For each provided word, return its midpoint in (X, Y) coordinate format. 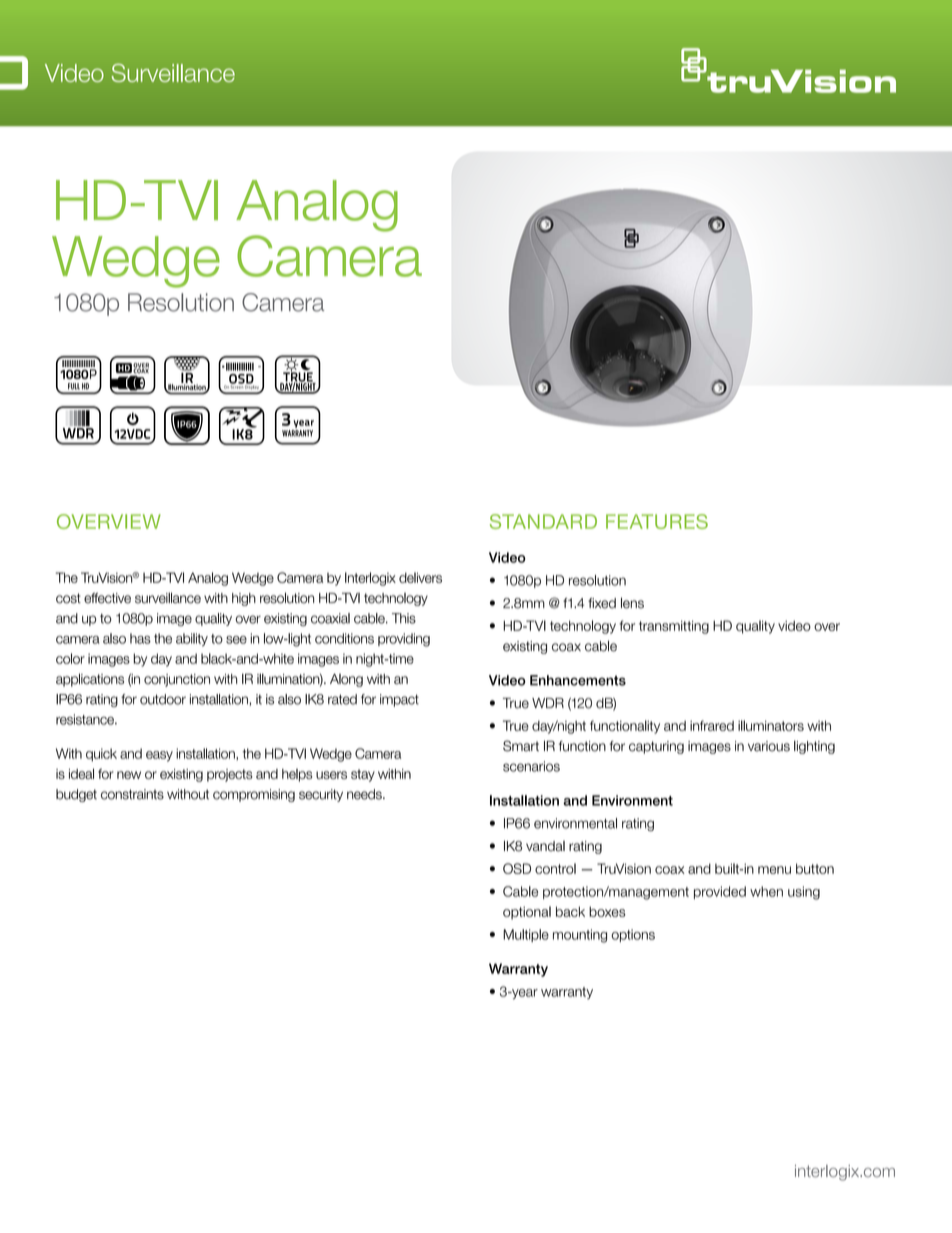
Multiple (526, 935)
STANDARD (543, 521)
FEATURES (657, 521)
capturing (656, 747)
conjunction (177, 680)
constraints (132, 794)
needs (365, 794)
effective (107, 598)
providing (404, 640)
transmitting (674, 627)
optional (527, 913)
